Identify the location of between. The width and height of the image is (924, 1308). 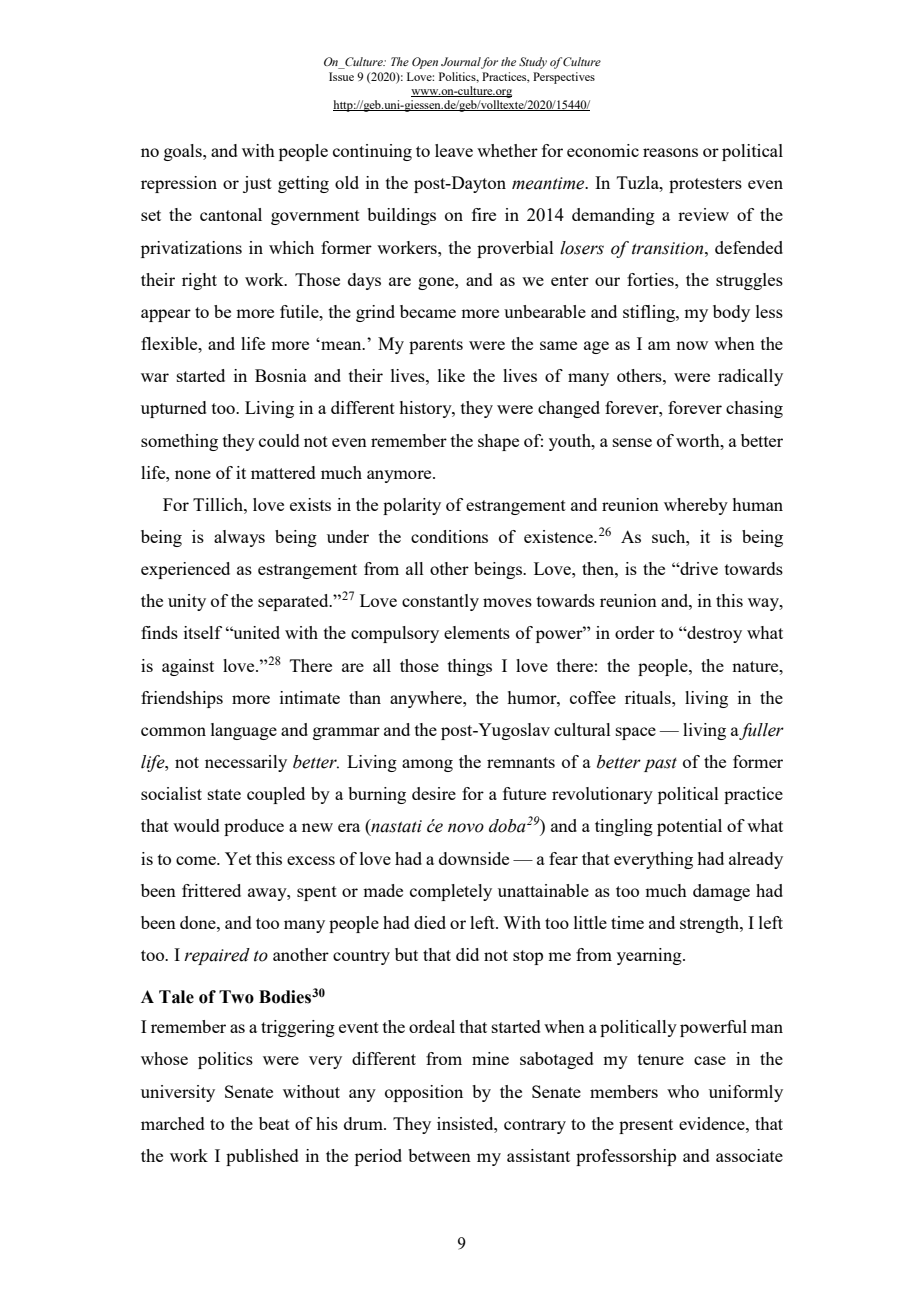
(439, 1155).
